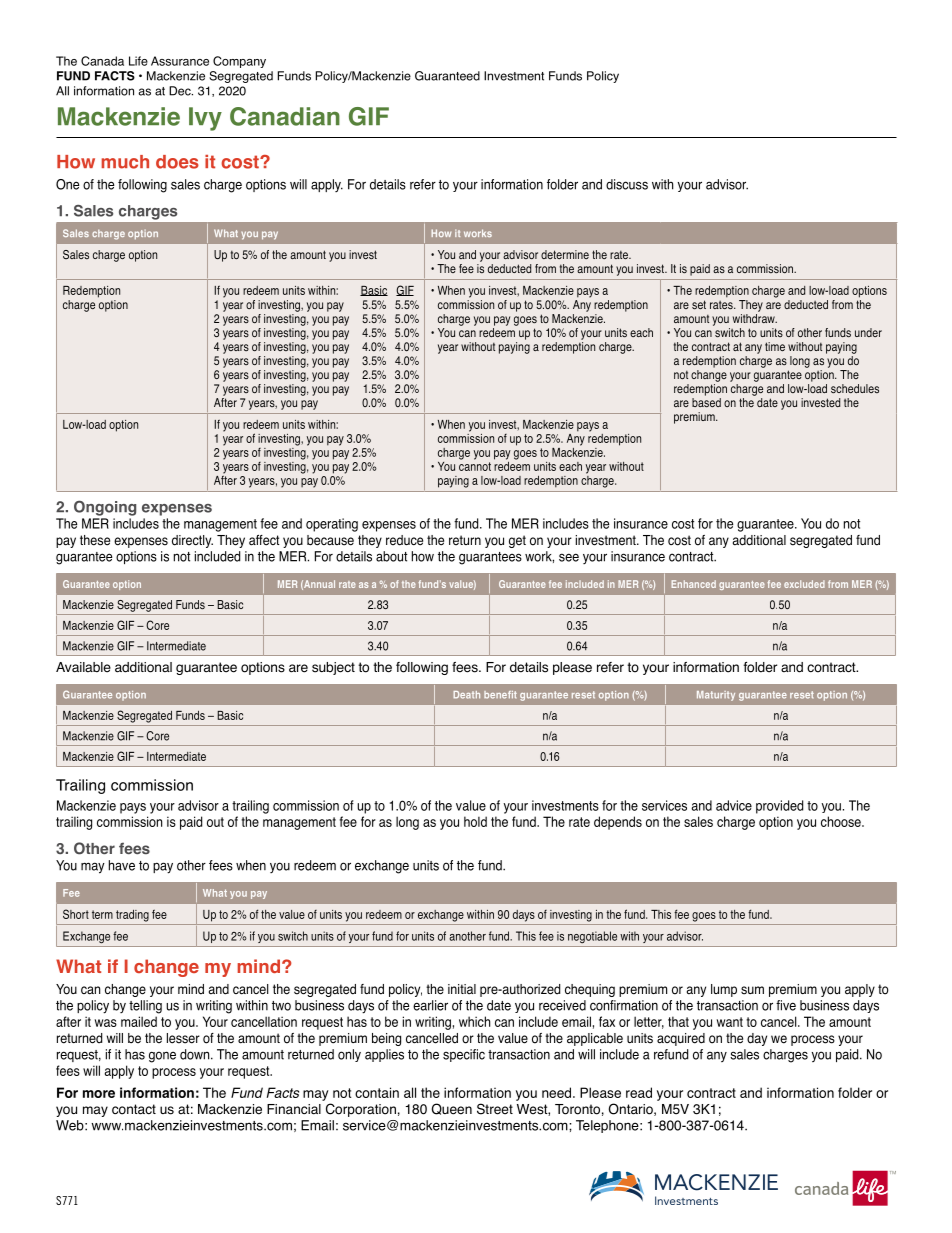 The image size is (952, 1233). What do you see at coordinates (192, 541) in the page?
I see `directly` at bounding box center [192, 541].
